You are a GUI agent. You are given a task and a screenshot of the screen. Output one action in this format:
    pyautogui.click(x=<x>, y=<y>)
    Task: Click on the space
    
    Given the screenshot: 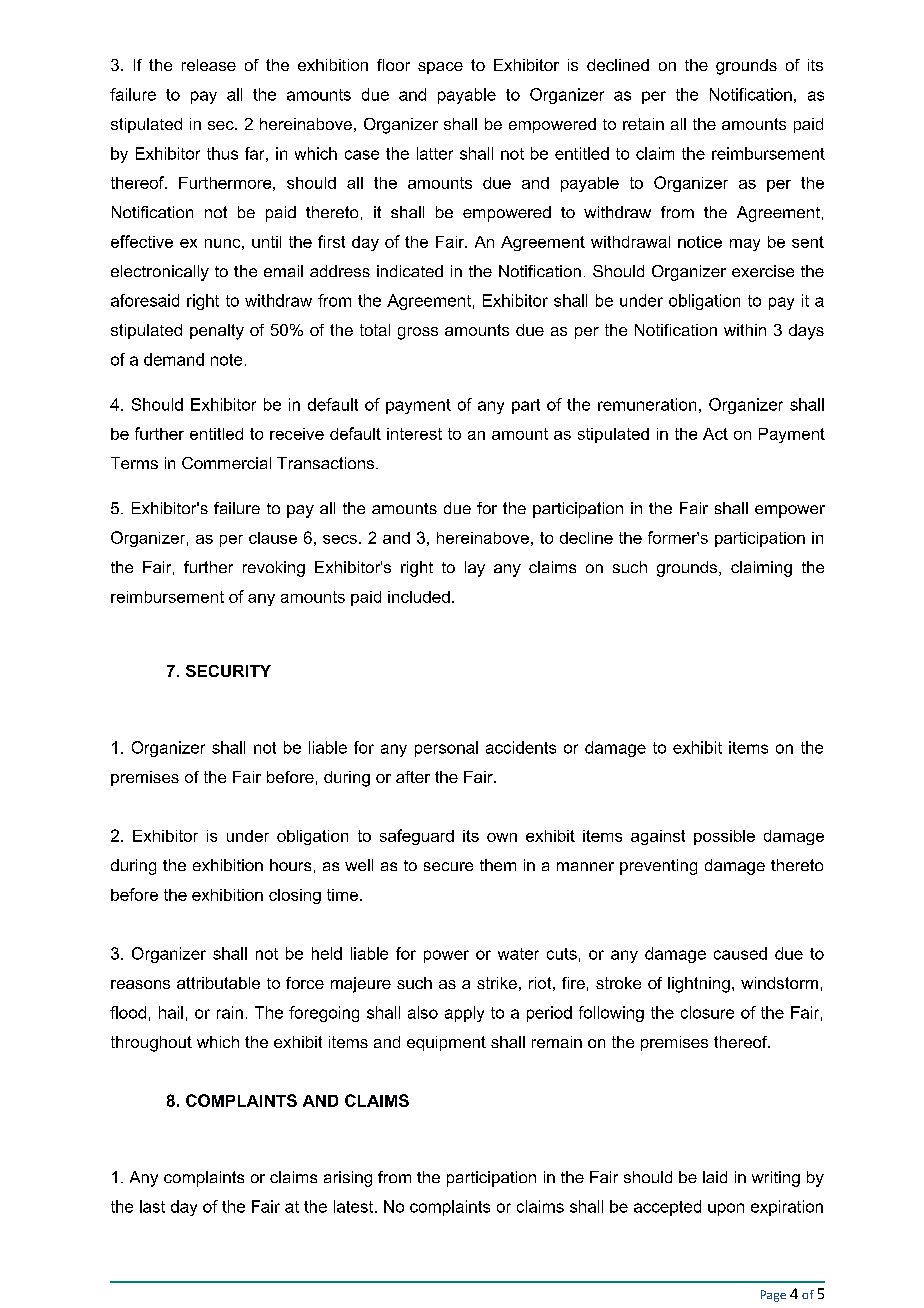 What is the action you would take?
    pyautogui.click(x=440, y=68)
